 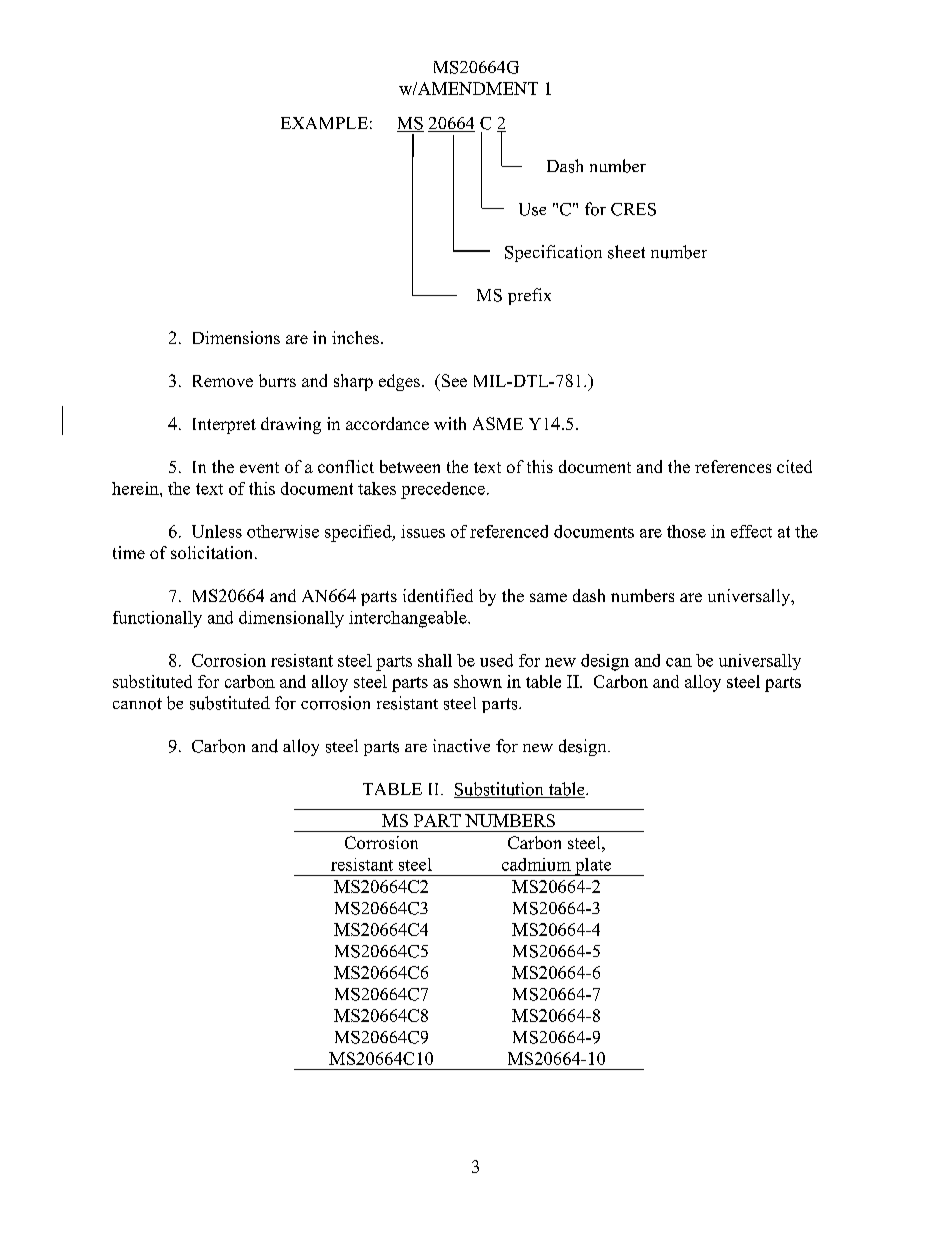 What do you see at coordinates (633, 209) in the page?
I see `CRES` at bounding box center [633, 209].
